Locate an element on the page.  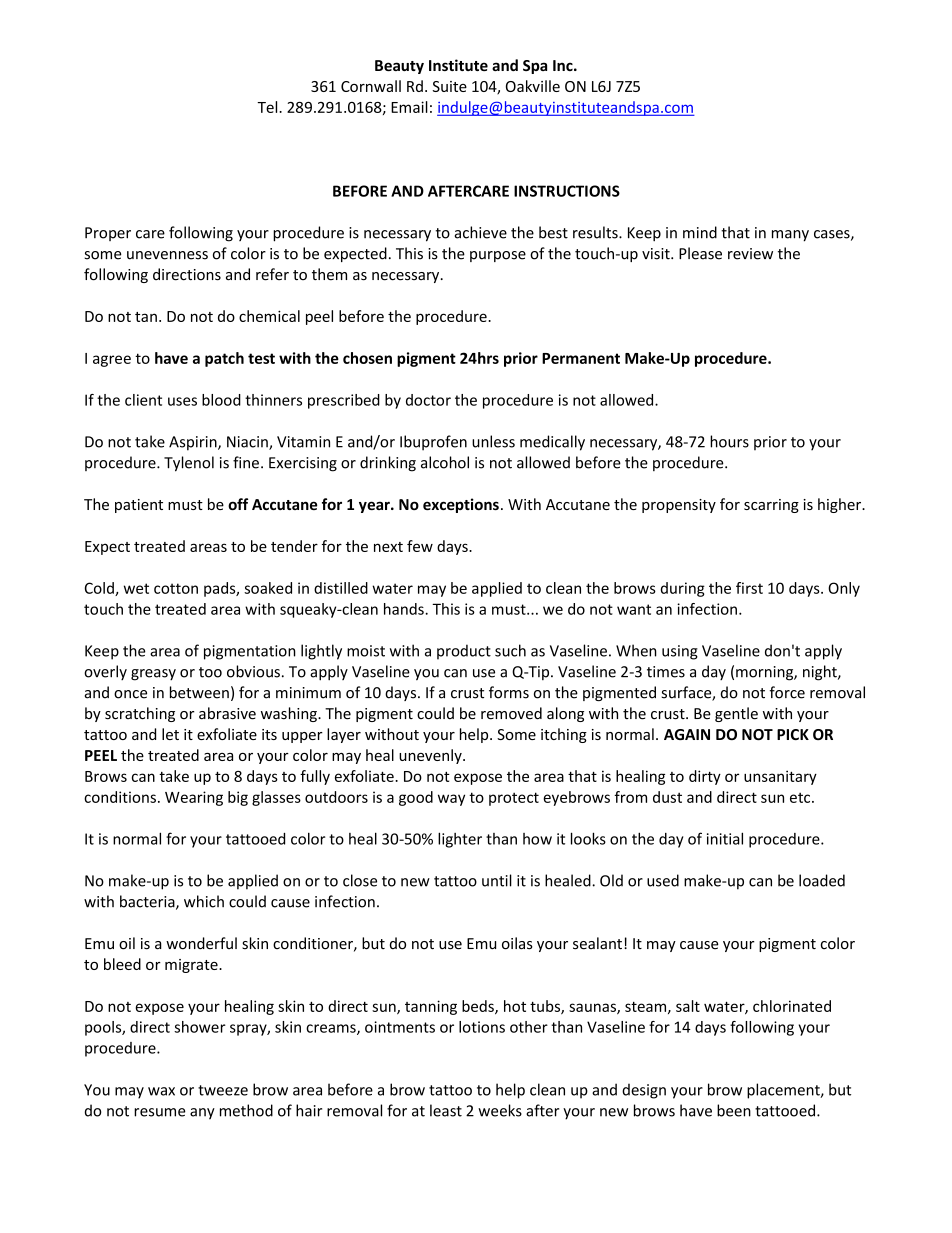
Tel is located at coordinates (268, 107).
